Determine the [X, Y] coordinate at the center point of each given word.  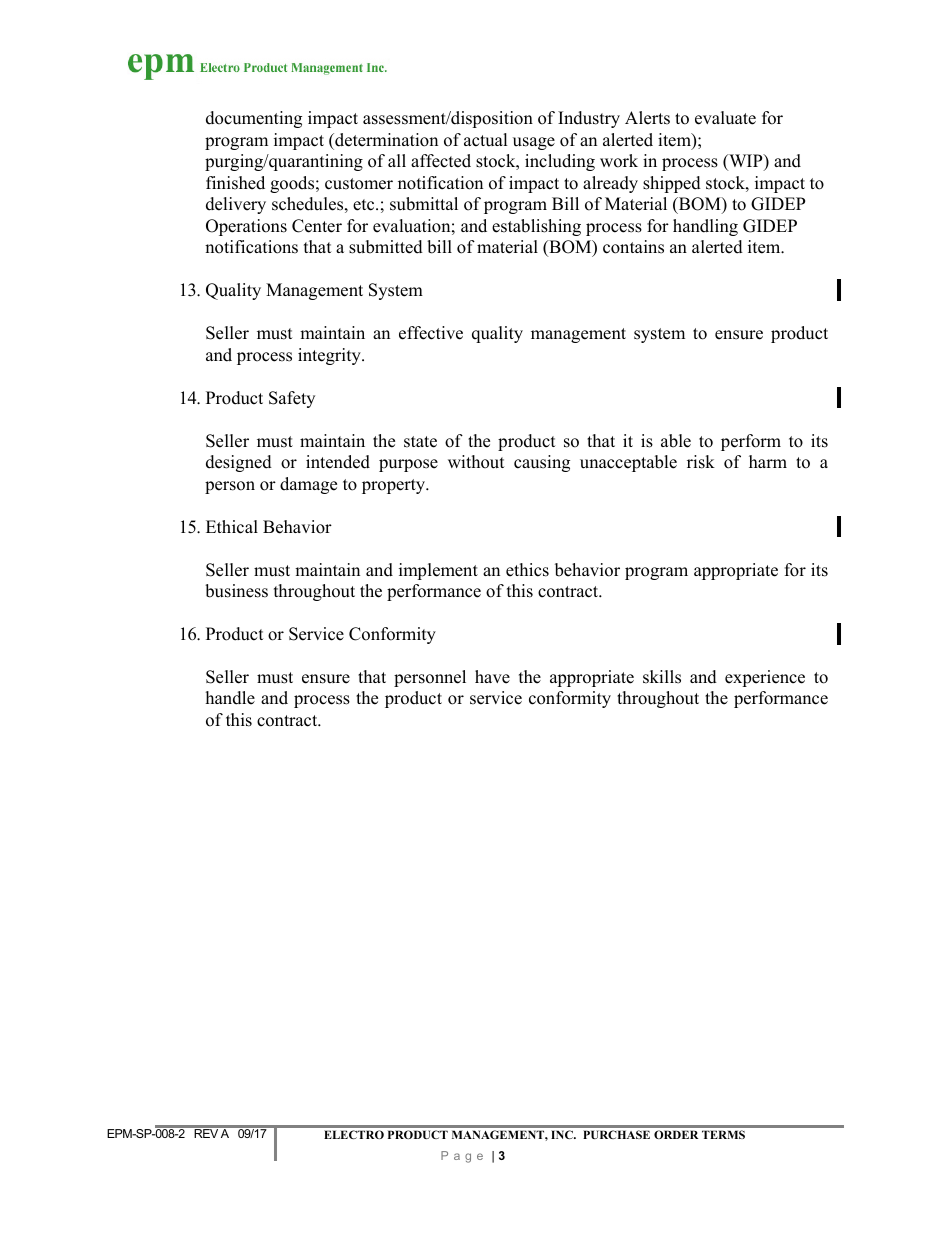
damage [308, 485]
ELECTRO [354, 1134]
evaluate [725, 118]
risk [701, 462]
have [492, 677]
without [476, 462]
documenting [254, 119]
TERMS [723, 1134]
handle [230, 698]
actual [486, 140]
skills [662, 677]
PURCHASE [616, 1134]
